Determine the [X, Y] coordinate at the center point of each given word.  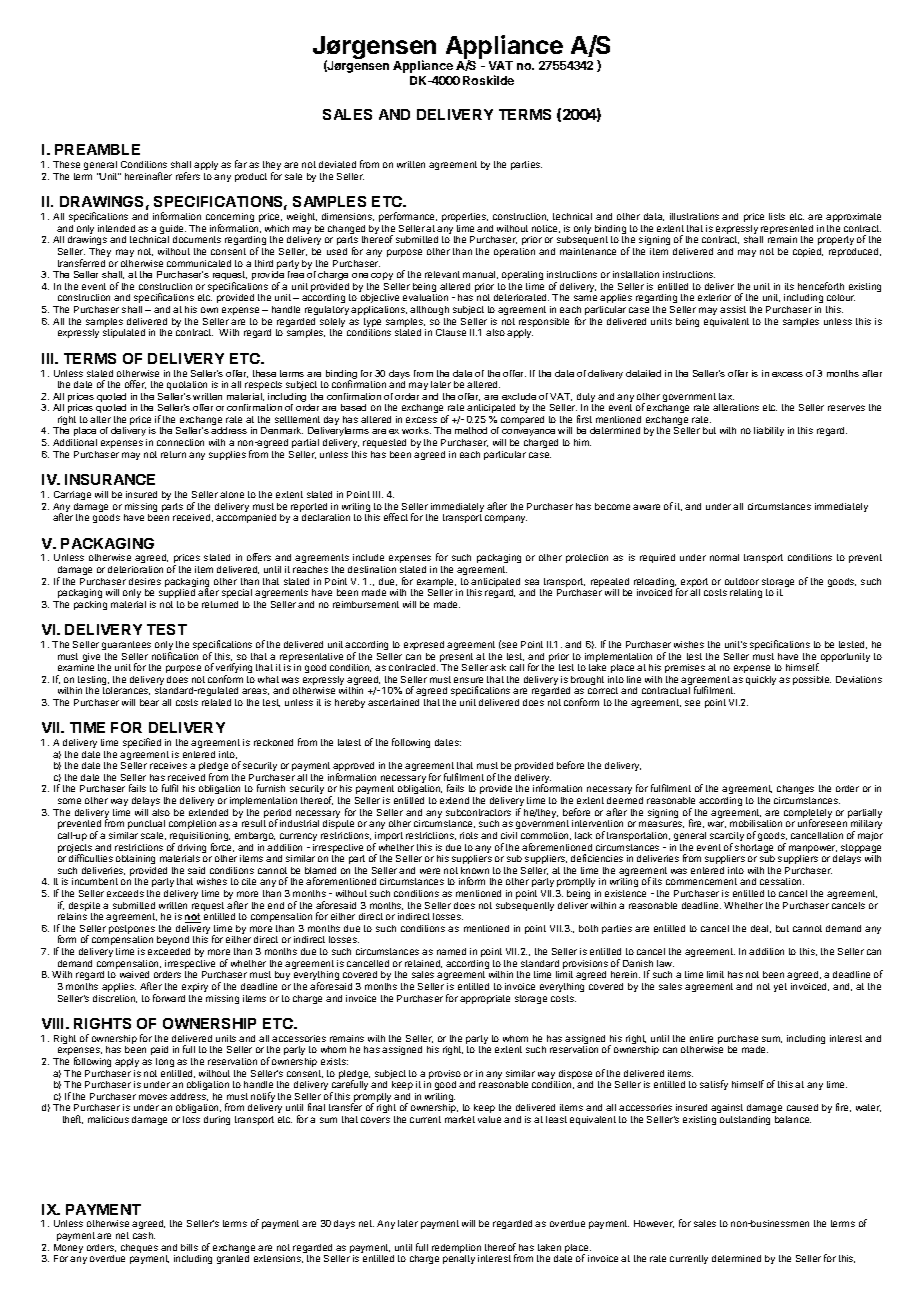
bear [149, 702]
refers [188, 176]
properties [465, 217]
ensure [468, 680]
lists [777, 216]
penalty [459, 1259]
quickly [761, 680]
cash [144, 1235]
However [654, 1224]
